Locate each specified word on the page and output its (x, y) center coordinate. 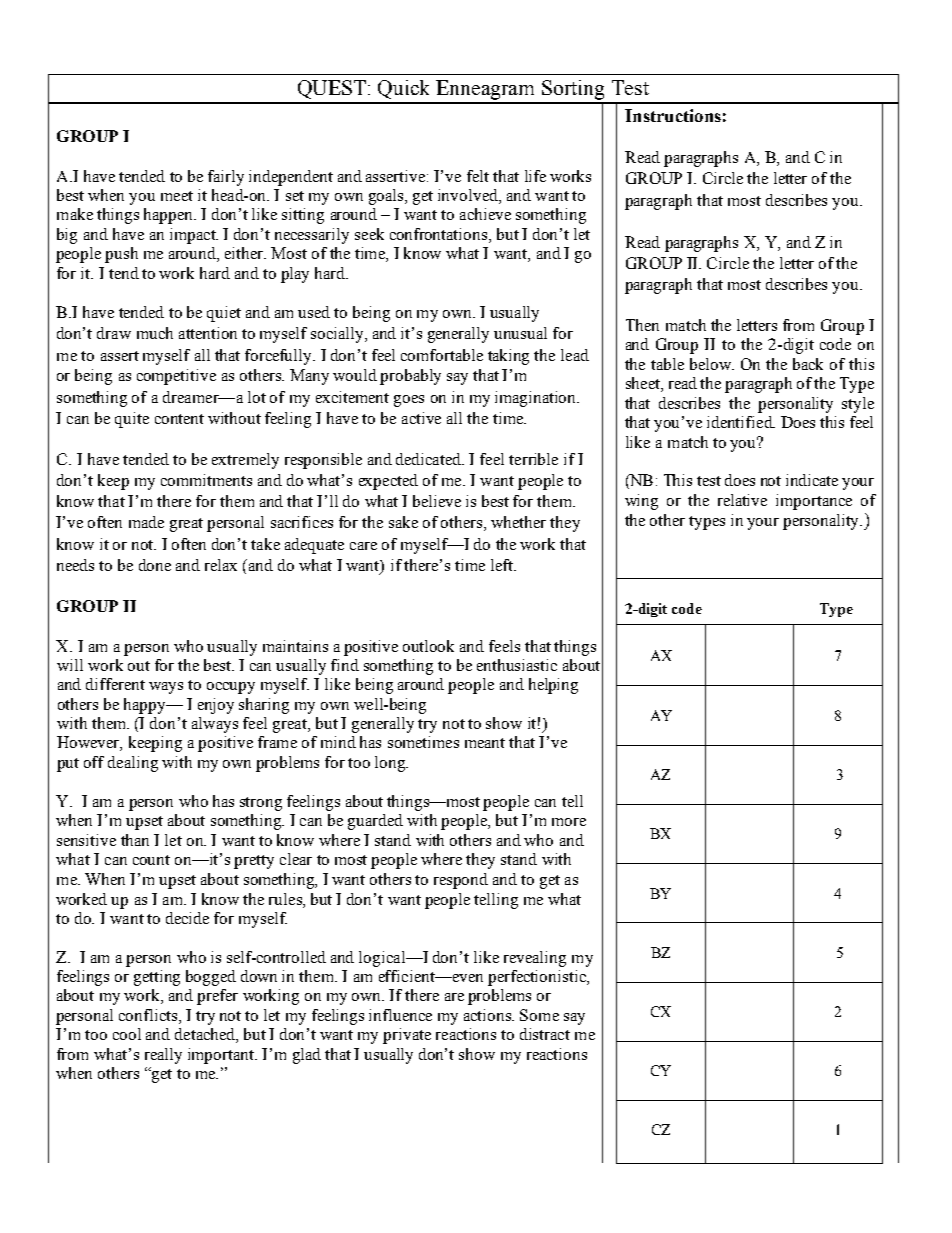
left (503, 565)
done (155, 565)
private (407, 1036)
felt (478, 176)
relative (742, 500)
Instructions (673, 115)
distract (545, 1034)
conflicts (149, 1015)
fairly (226, 178)
